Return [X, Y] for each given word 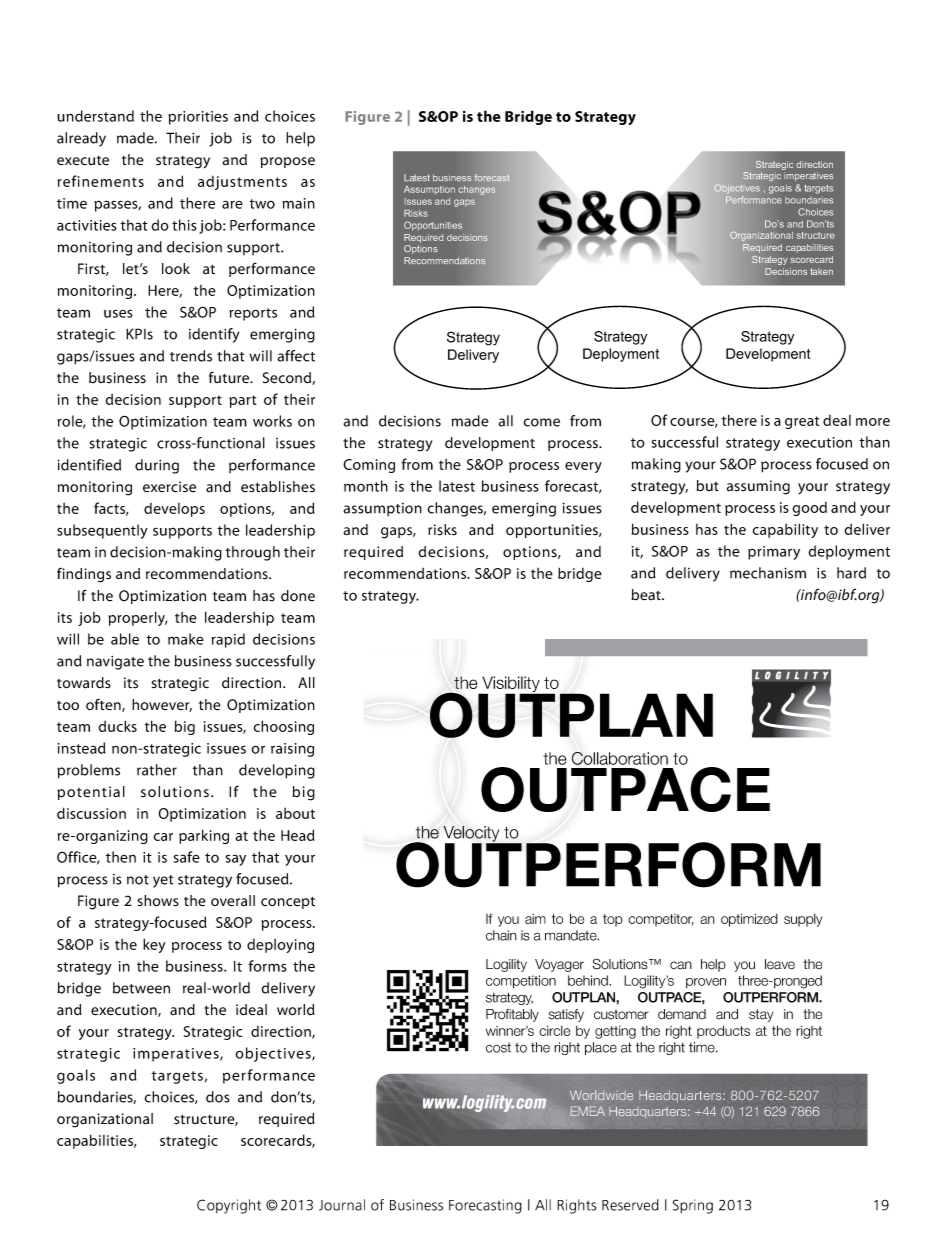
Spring [693, 1206]
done [298, 596]
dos [218, 1097]
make [186, 639]
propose [287, 162]
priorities [198, 118]
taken [822, 271]
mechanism [768, 573]
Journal [342, 1205]
